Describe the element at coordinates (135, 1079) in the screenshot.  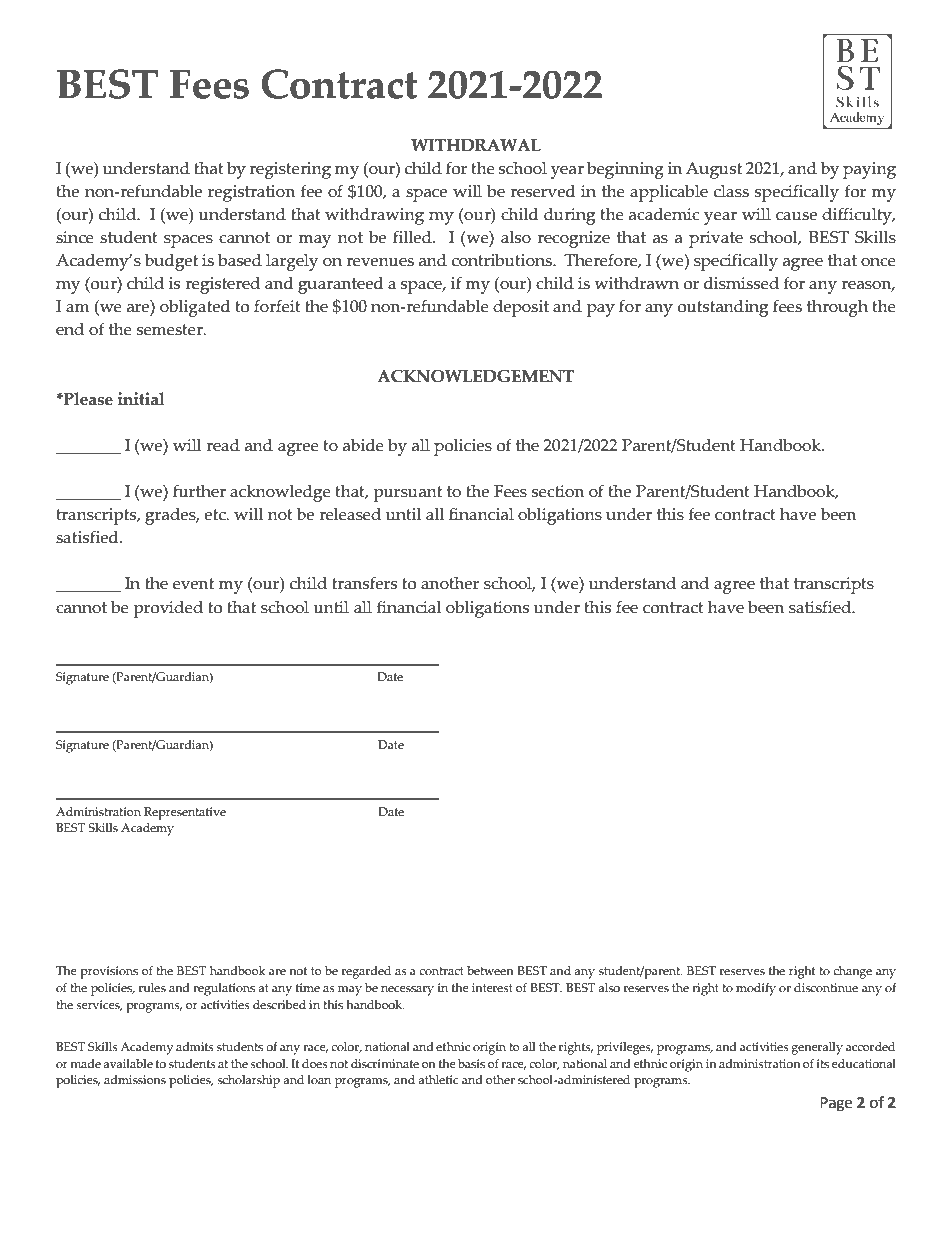
I see `admissions` at that location.
